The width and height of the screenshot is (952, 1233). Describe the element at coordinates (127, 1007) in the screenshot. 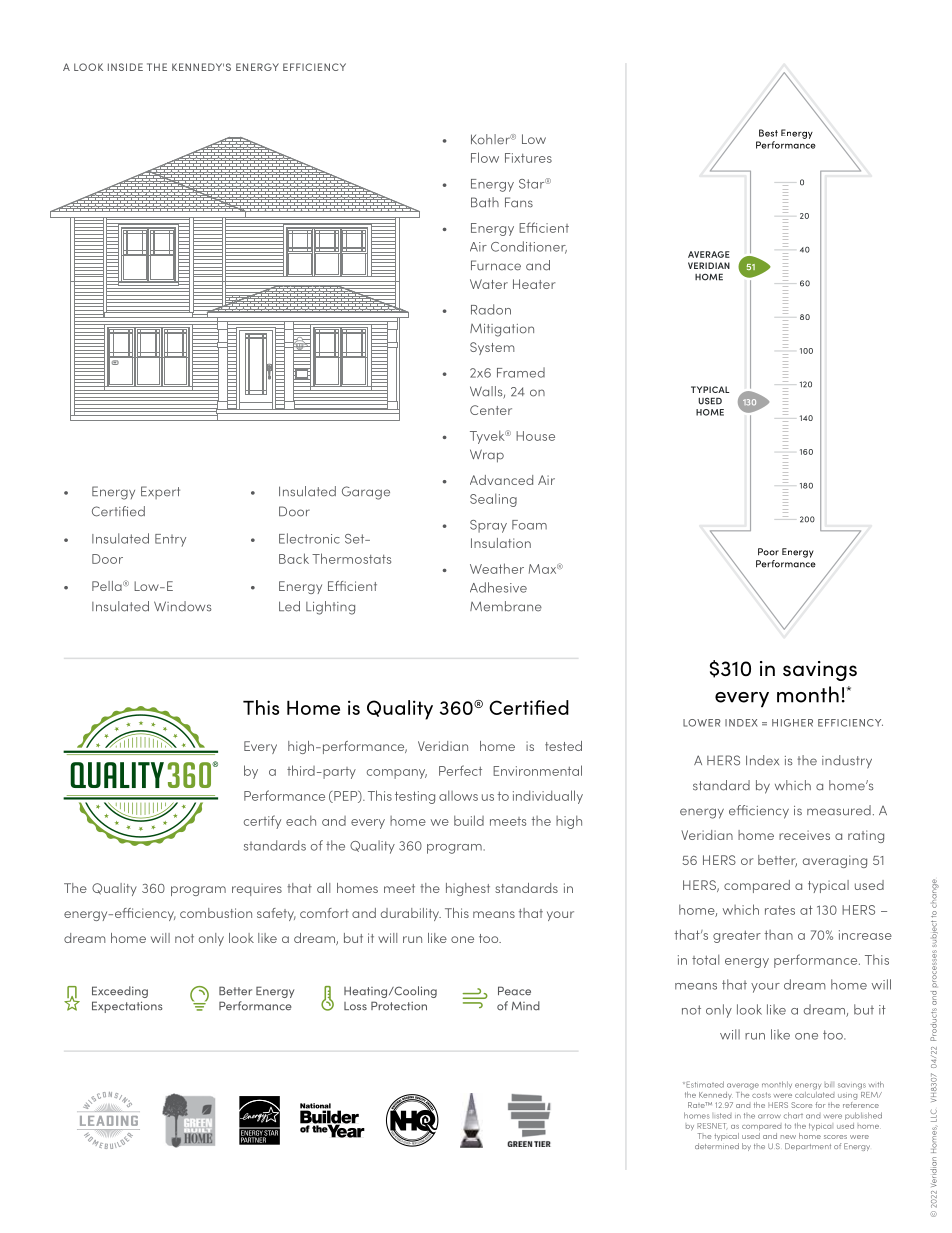

I see `Expectations` at that location.
